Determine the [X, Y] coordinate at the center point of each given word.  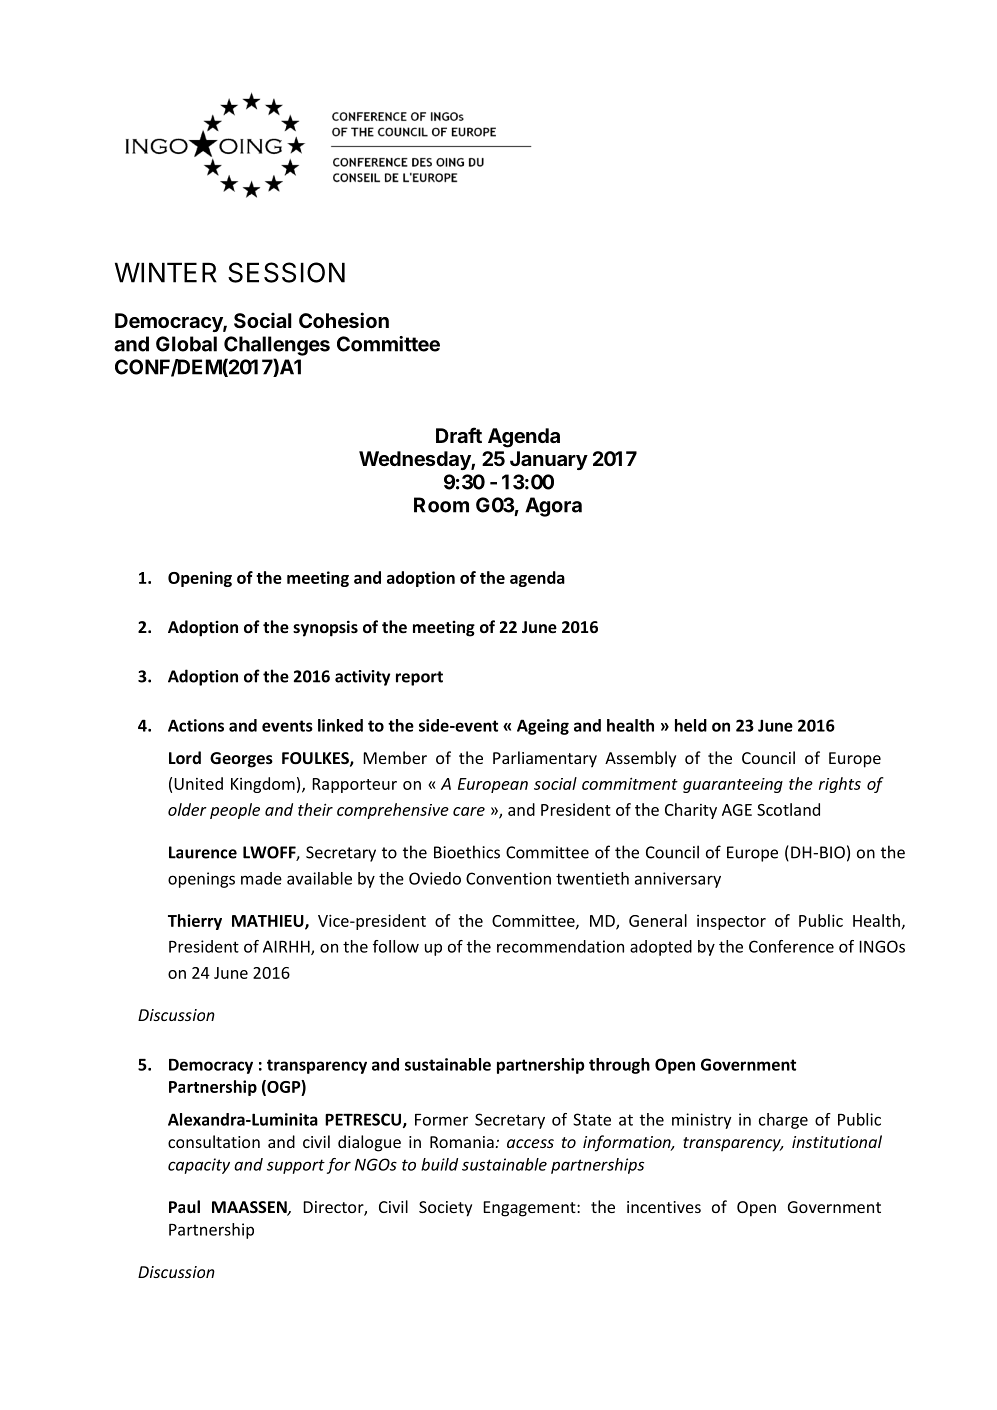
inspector [731, 922]
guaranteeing [733, 785]
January [549, 460]
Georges [241, 760]
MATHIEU [269, 922]
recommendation [560, 946]
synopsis [325, 628]
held [691, 725]
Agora [553, 507]
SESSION [286, 272]
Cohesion [344, 320]
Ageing [543, 727]
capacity [199, 1166]
